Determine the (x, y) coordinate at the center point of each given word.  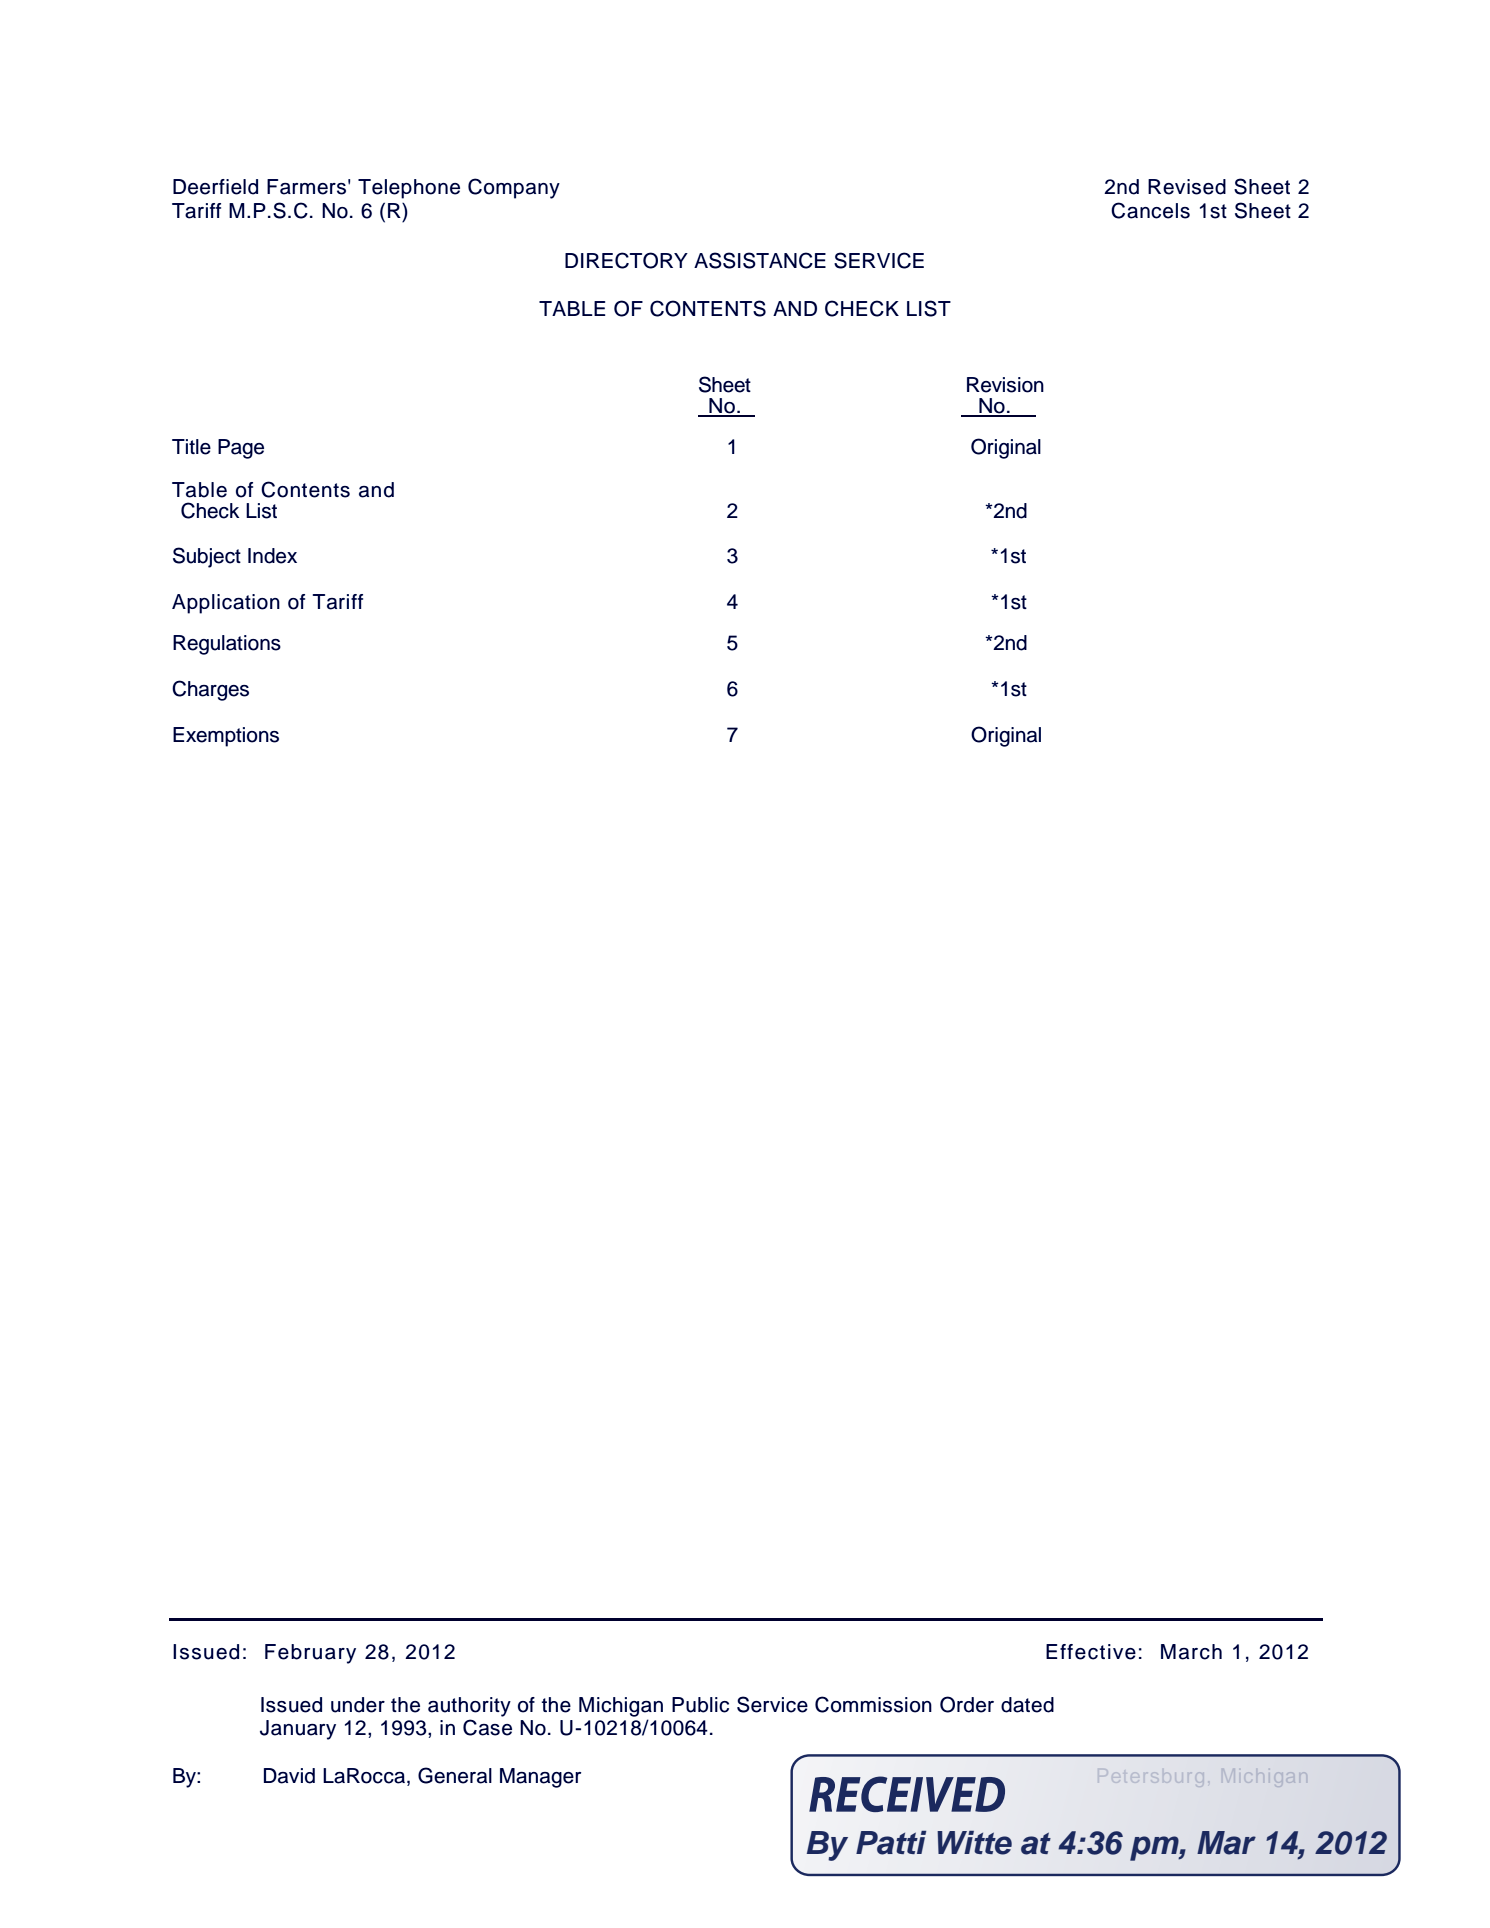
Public (700, 1705)
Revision (1005, 385)
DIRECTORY (626, 260)
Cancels (1150, 210)
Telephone (409, 189)
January (298, 1730)
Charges (210, 690)
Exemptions (226, 737)
